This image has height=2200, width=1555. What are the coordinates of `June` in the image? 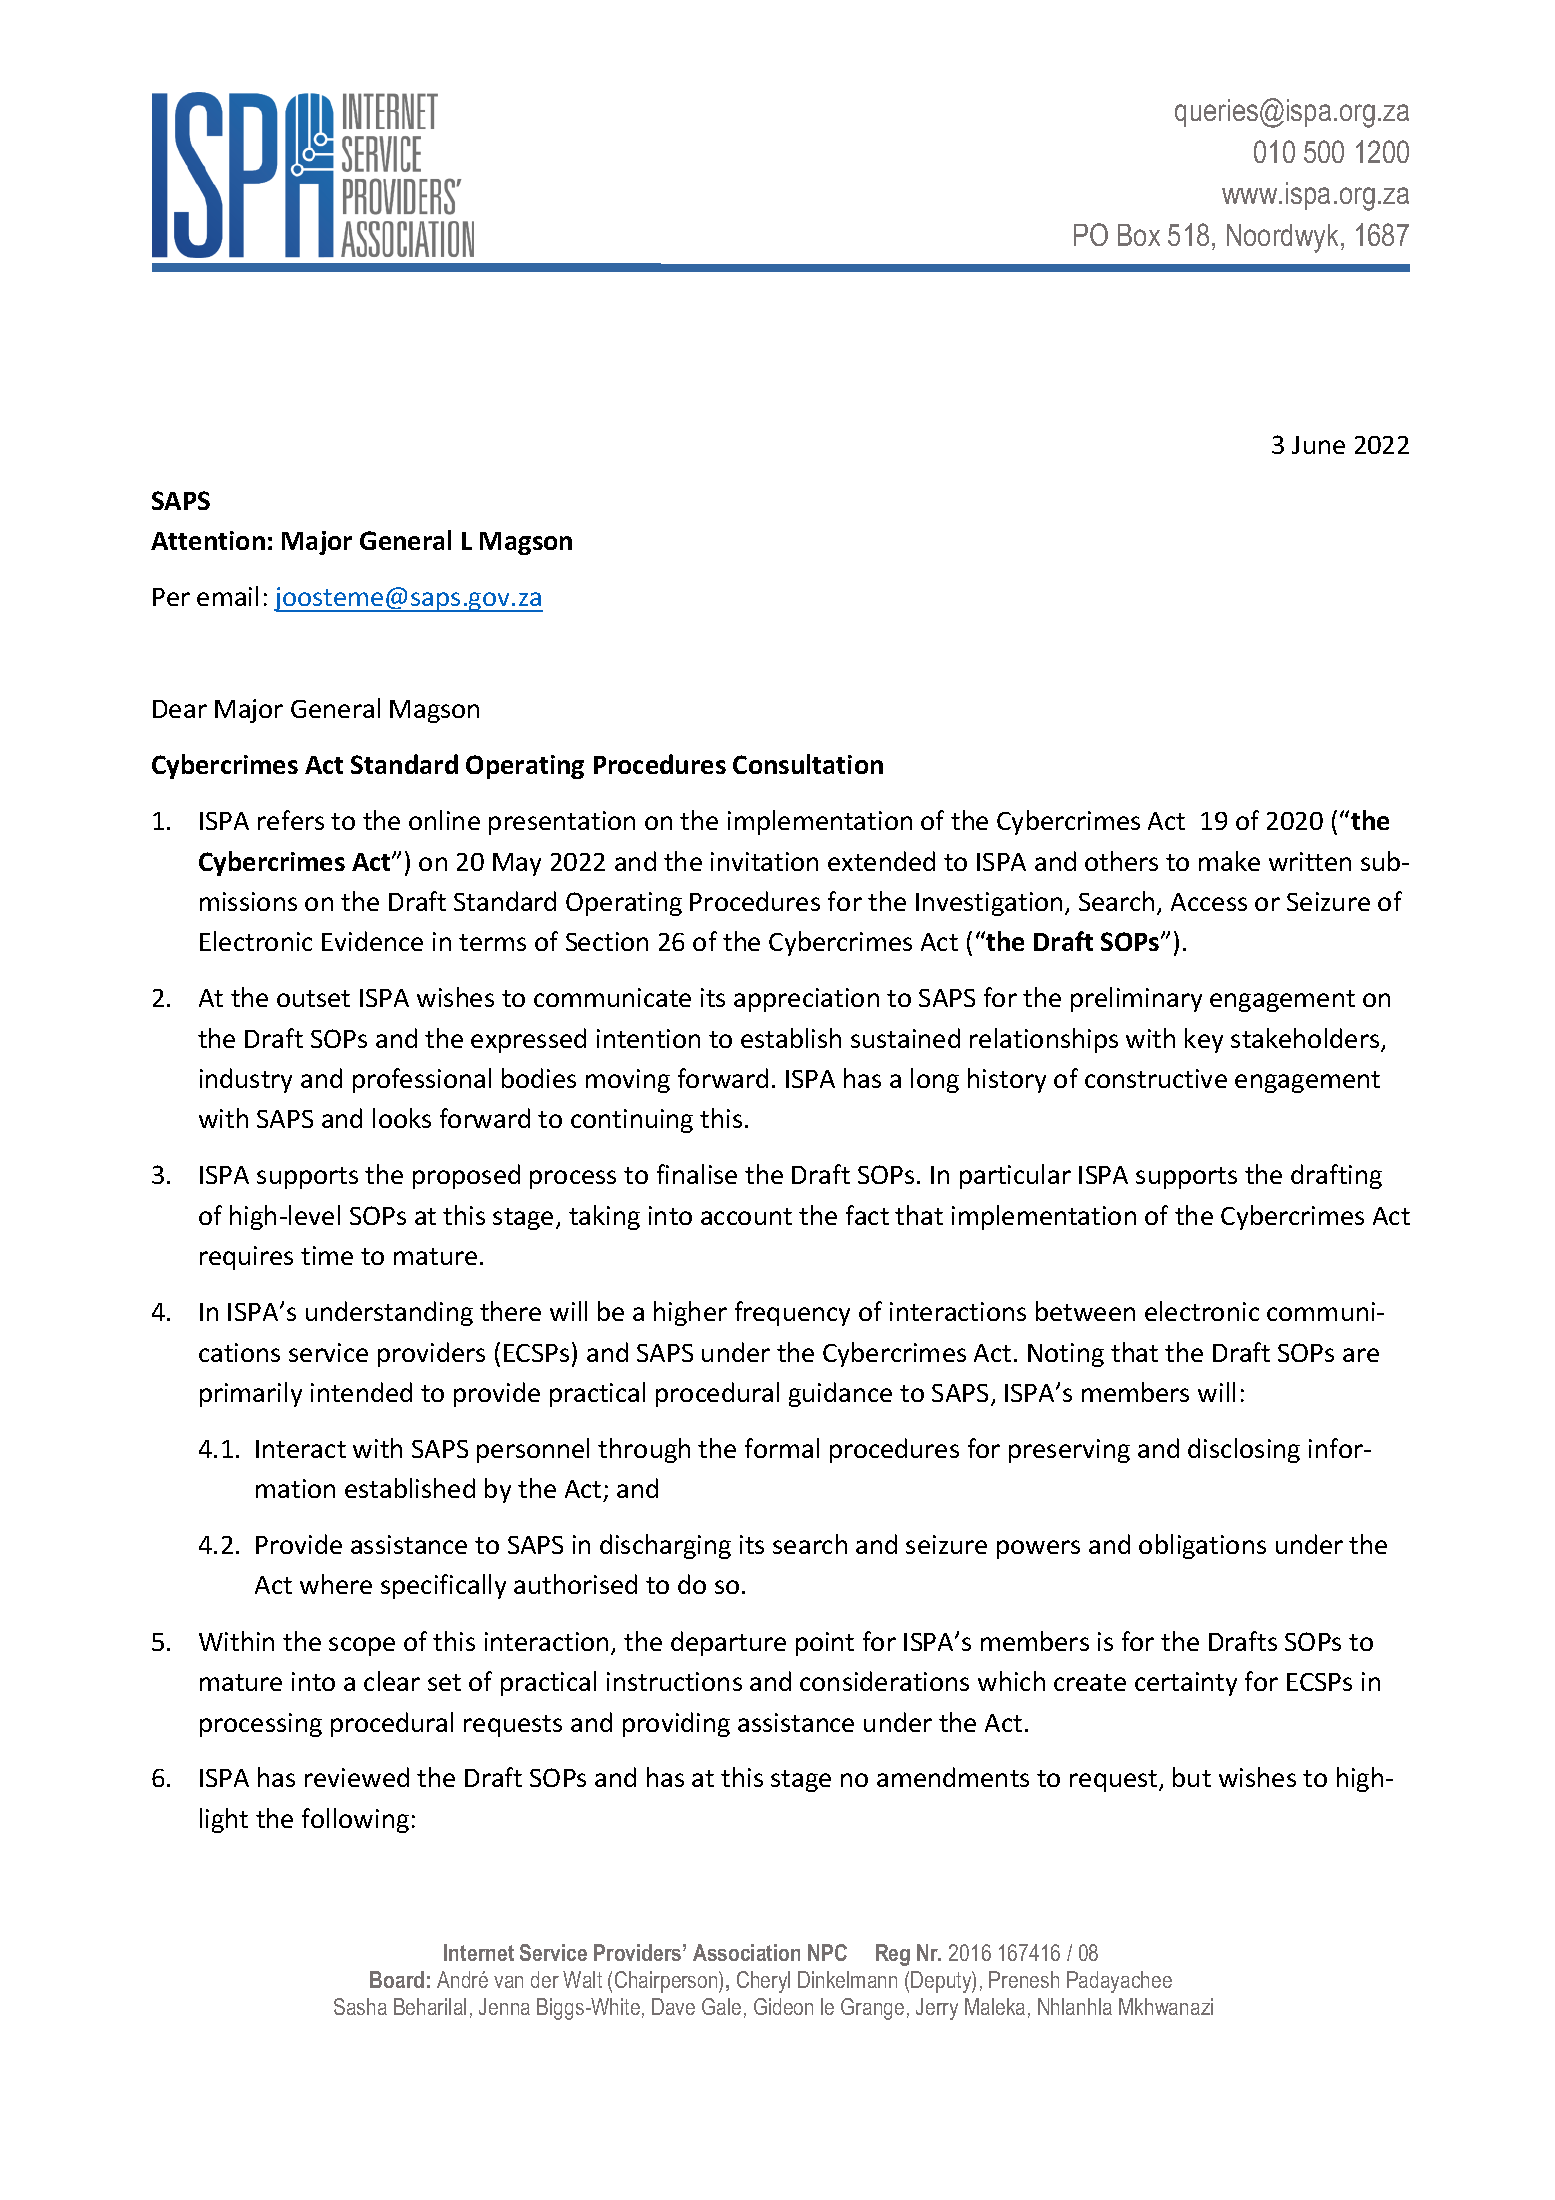 It's located at (1318, 445).
